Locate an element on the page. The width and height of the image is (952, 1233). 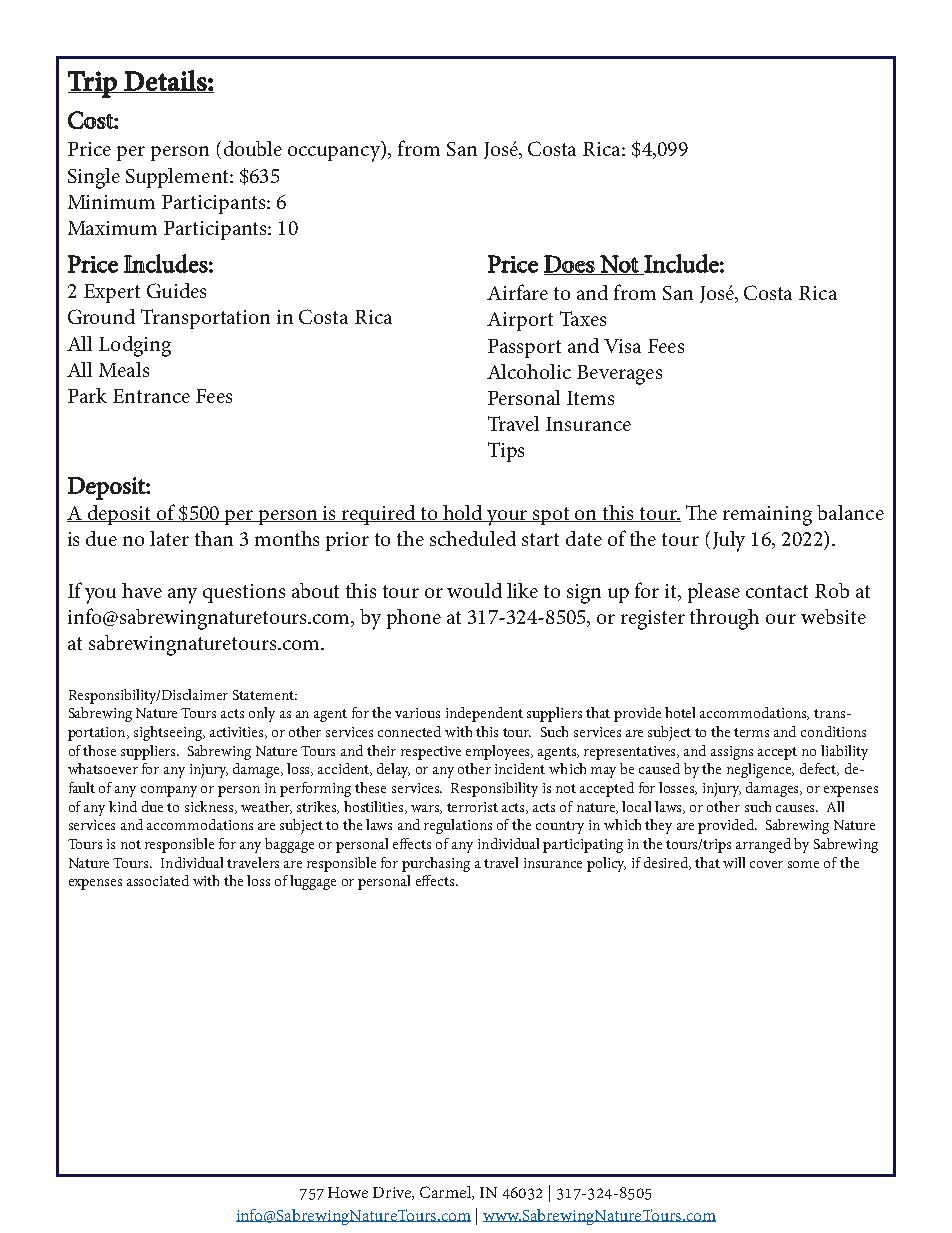
through is located at coordinates (724, 619).
